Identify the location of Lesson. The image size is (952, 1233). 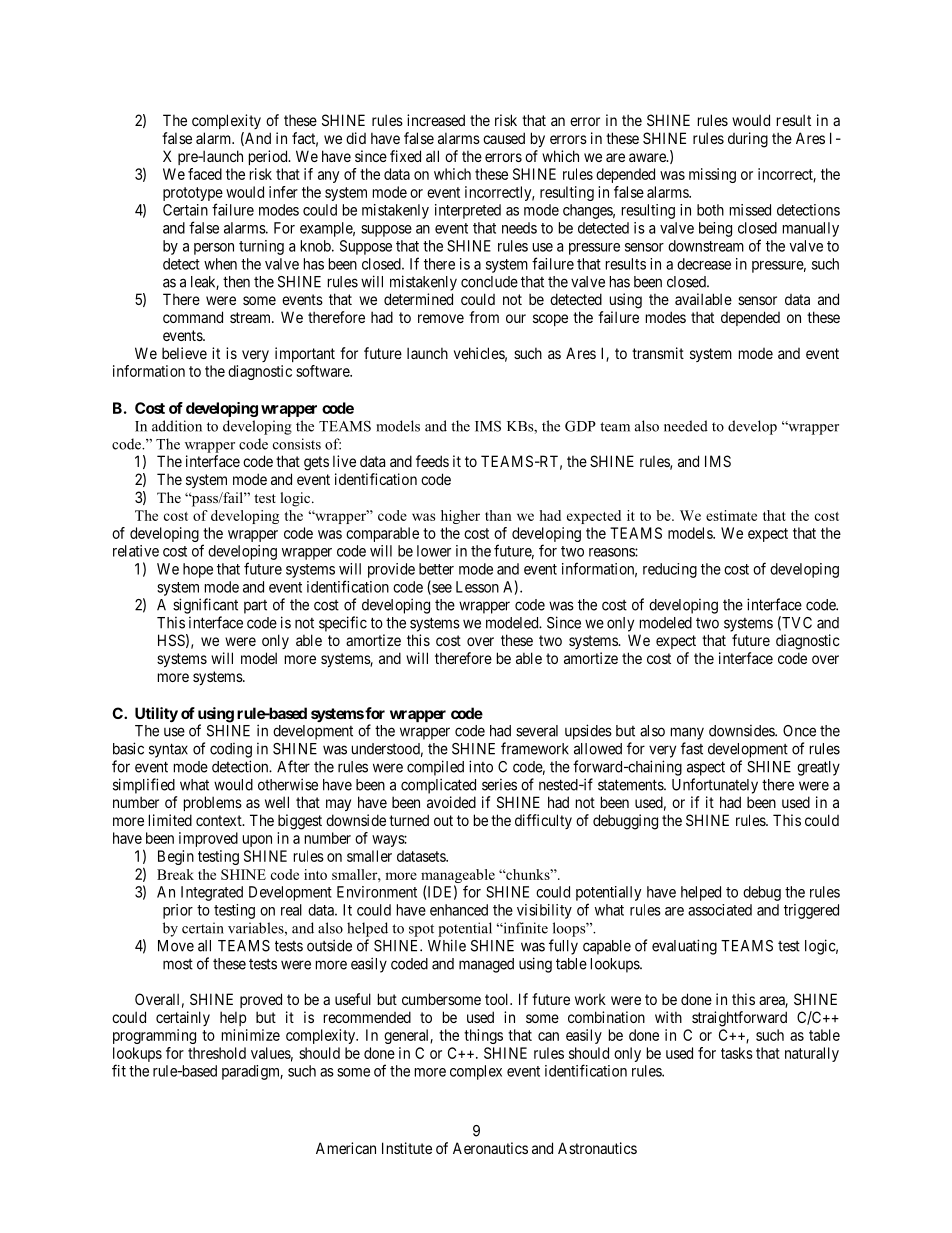
(477, 587).
